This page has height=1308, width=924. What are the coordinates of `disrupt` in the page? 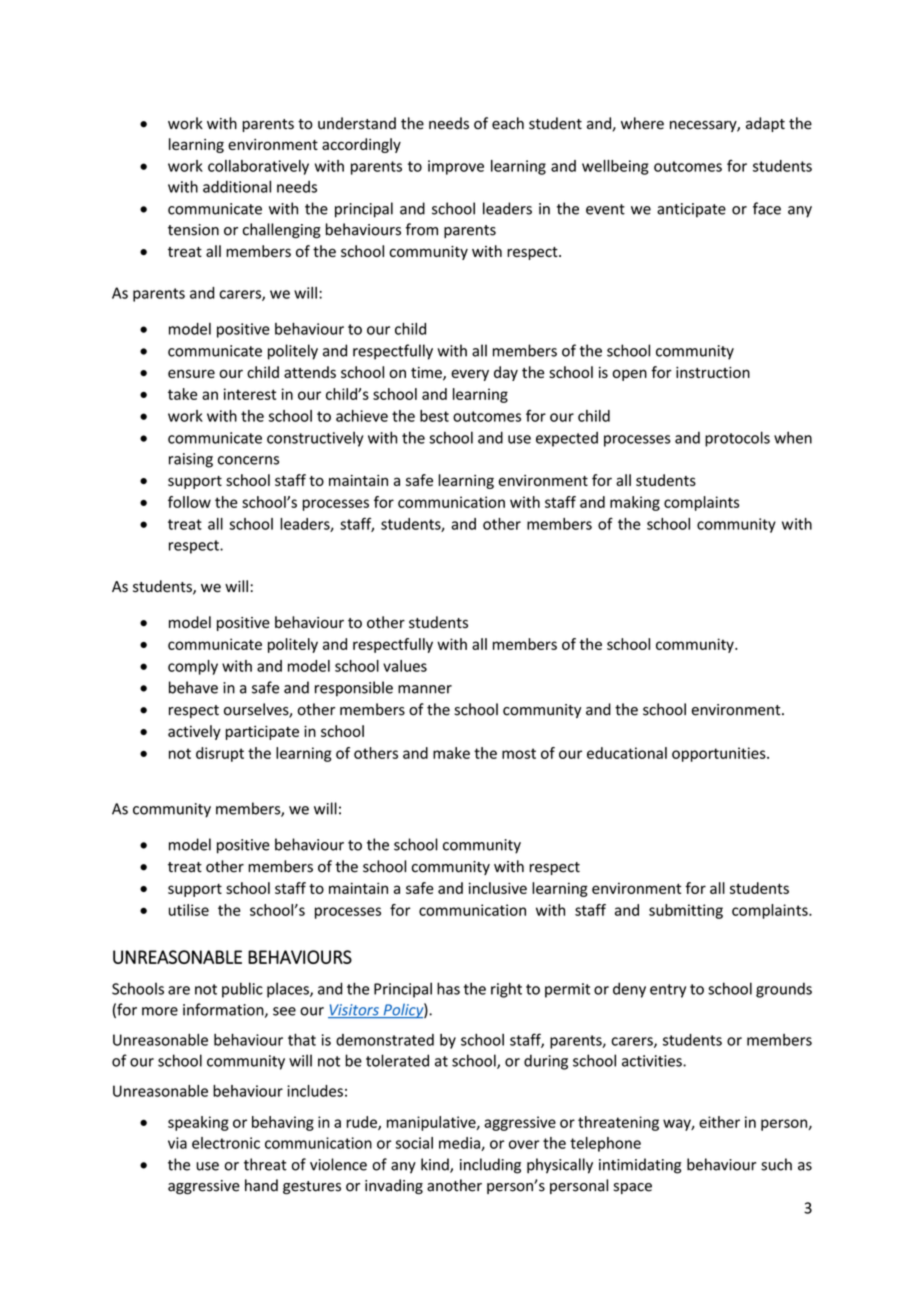 It's located at (220, 754).
